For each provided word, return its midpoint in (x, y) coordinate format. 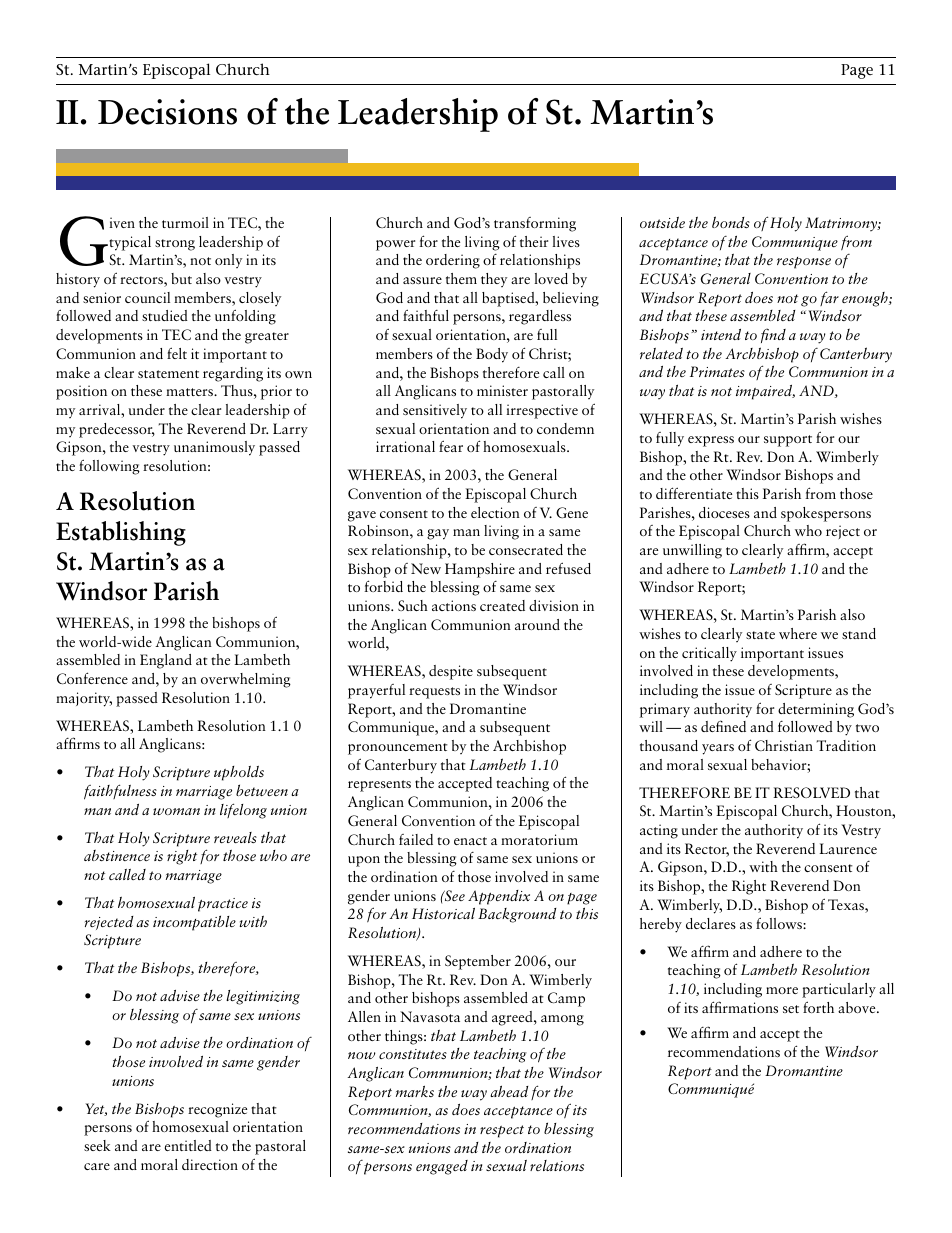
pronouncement (398, 749)
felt (177, 353)
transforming (535, 224)
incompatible (194, 923)
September (478, 962)
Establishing (121, 533)
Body (492, 355)
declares (711, 923)
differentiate (694, 493)
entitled (188, 1145)
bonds (731, 222)
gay (438, 534)
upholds (239, 773)
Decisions (167, 112)
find (773, 335)
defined (723, 726)
